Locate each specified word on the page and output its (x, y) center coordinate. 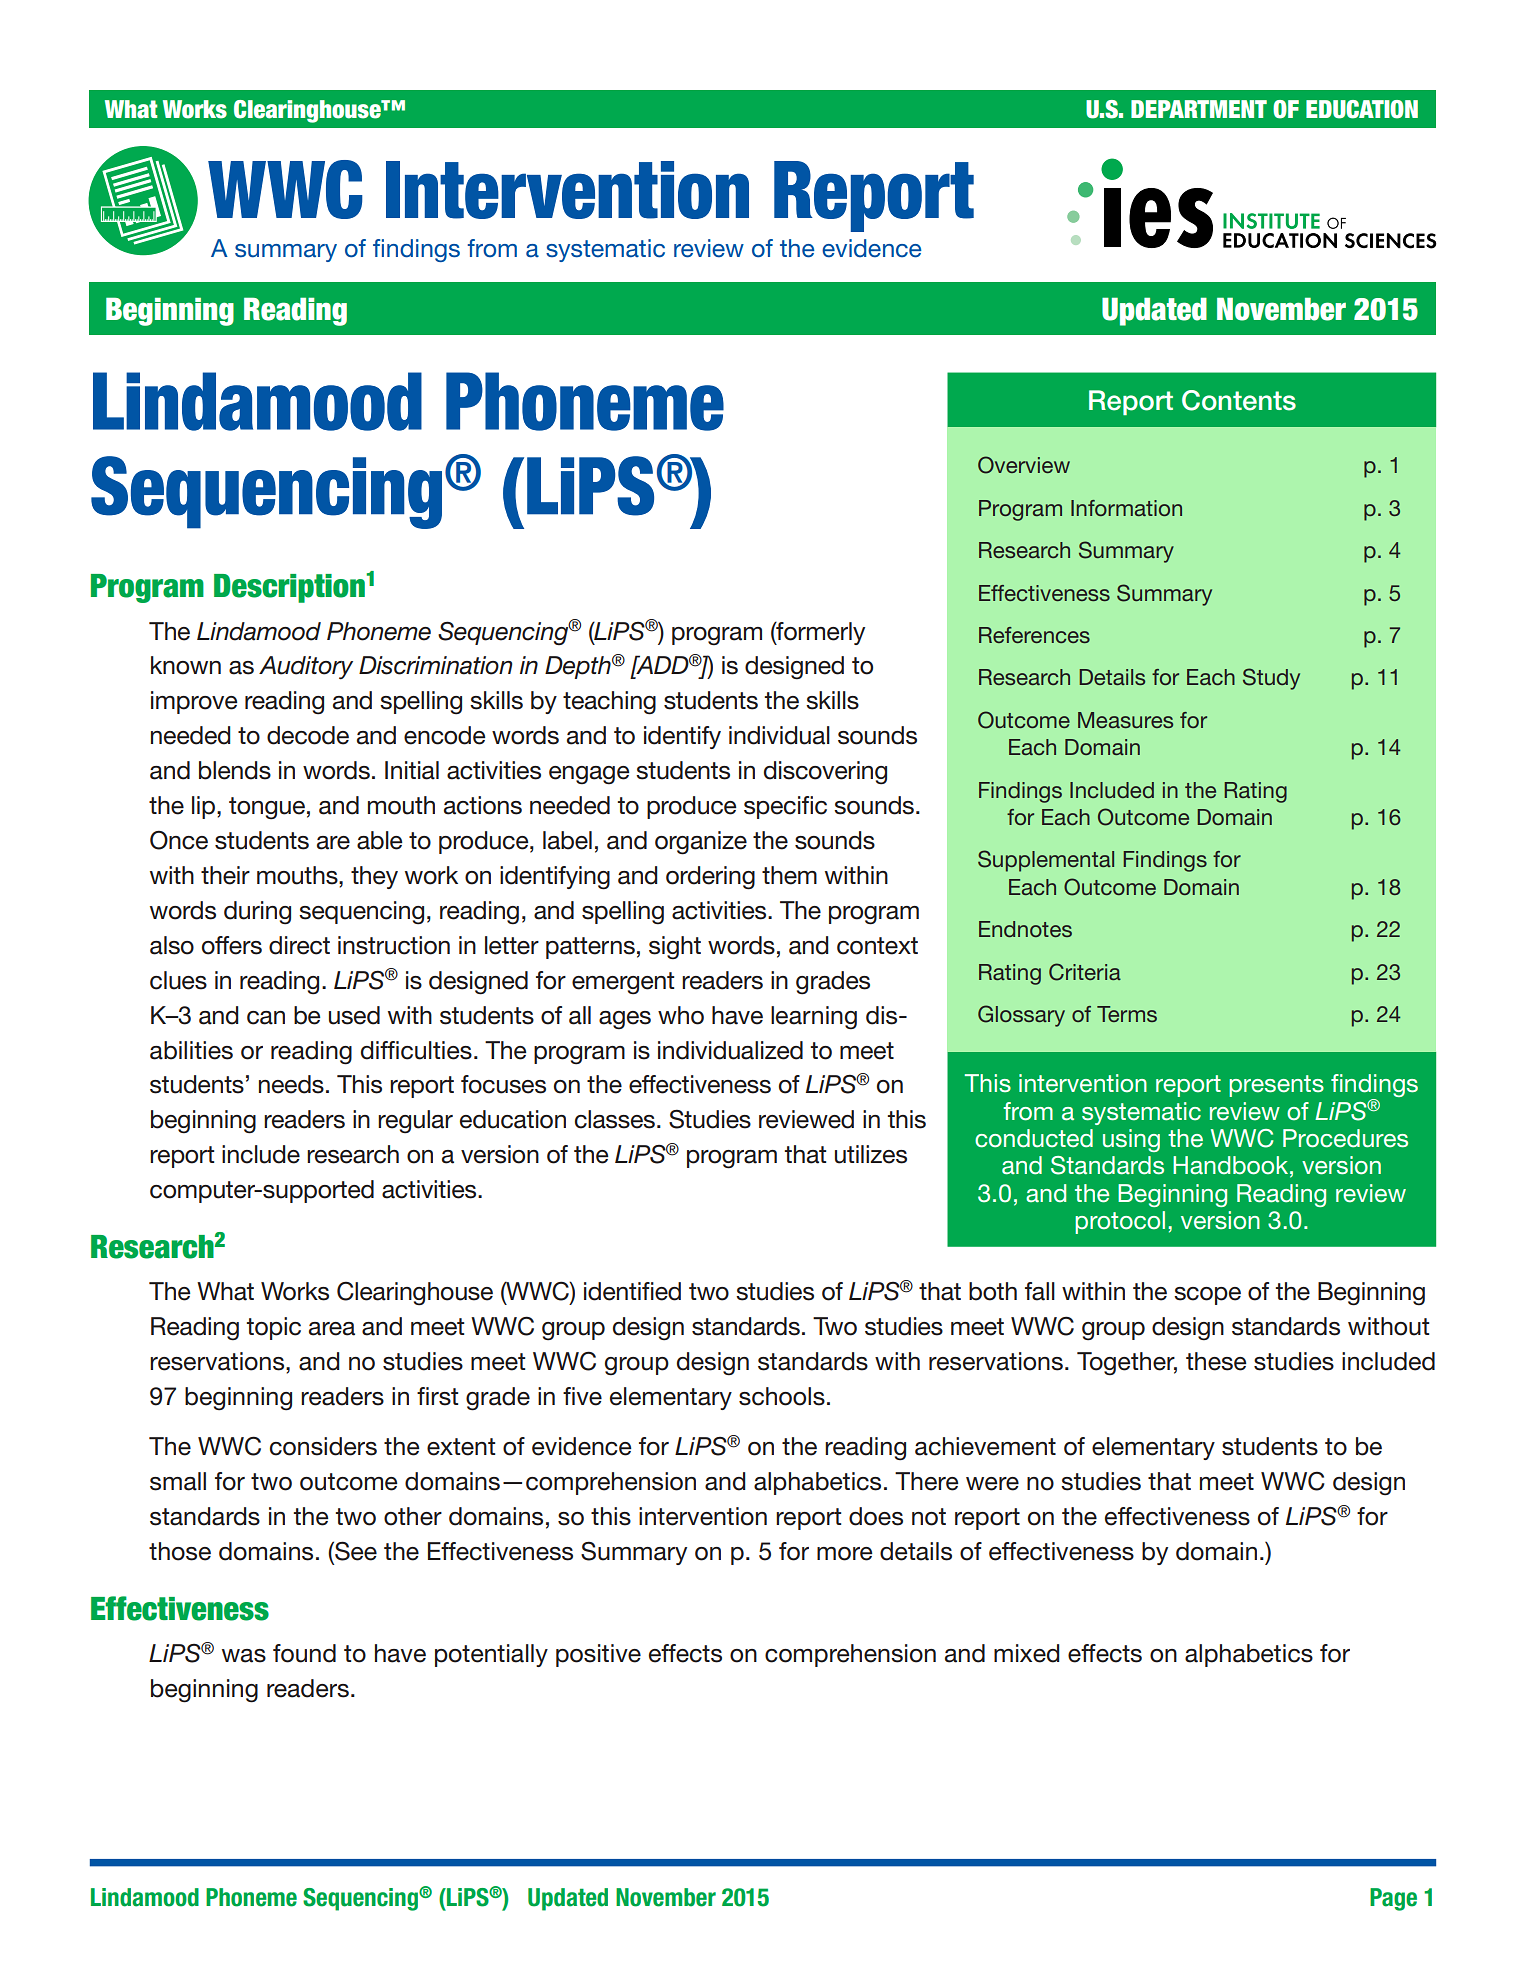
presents (1276, 1086)
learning (814, 1018)
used (354, 1015)
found (304, 1653)
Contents (1239, 400)
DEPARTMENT (1199, 109)
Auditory (306, 668)
